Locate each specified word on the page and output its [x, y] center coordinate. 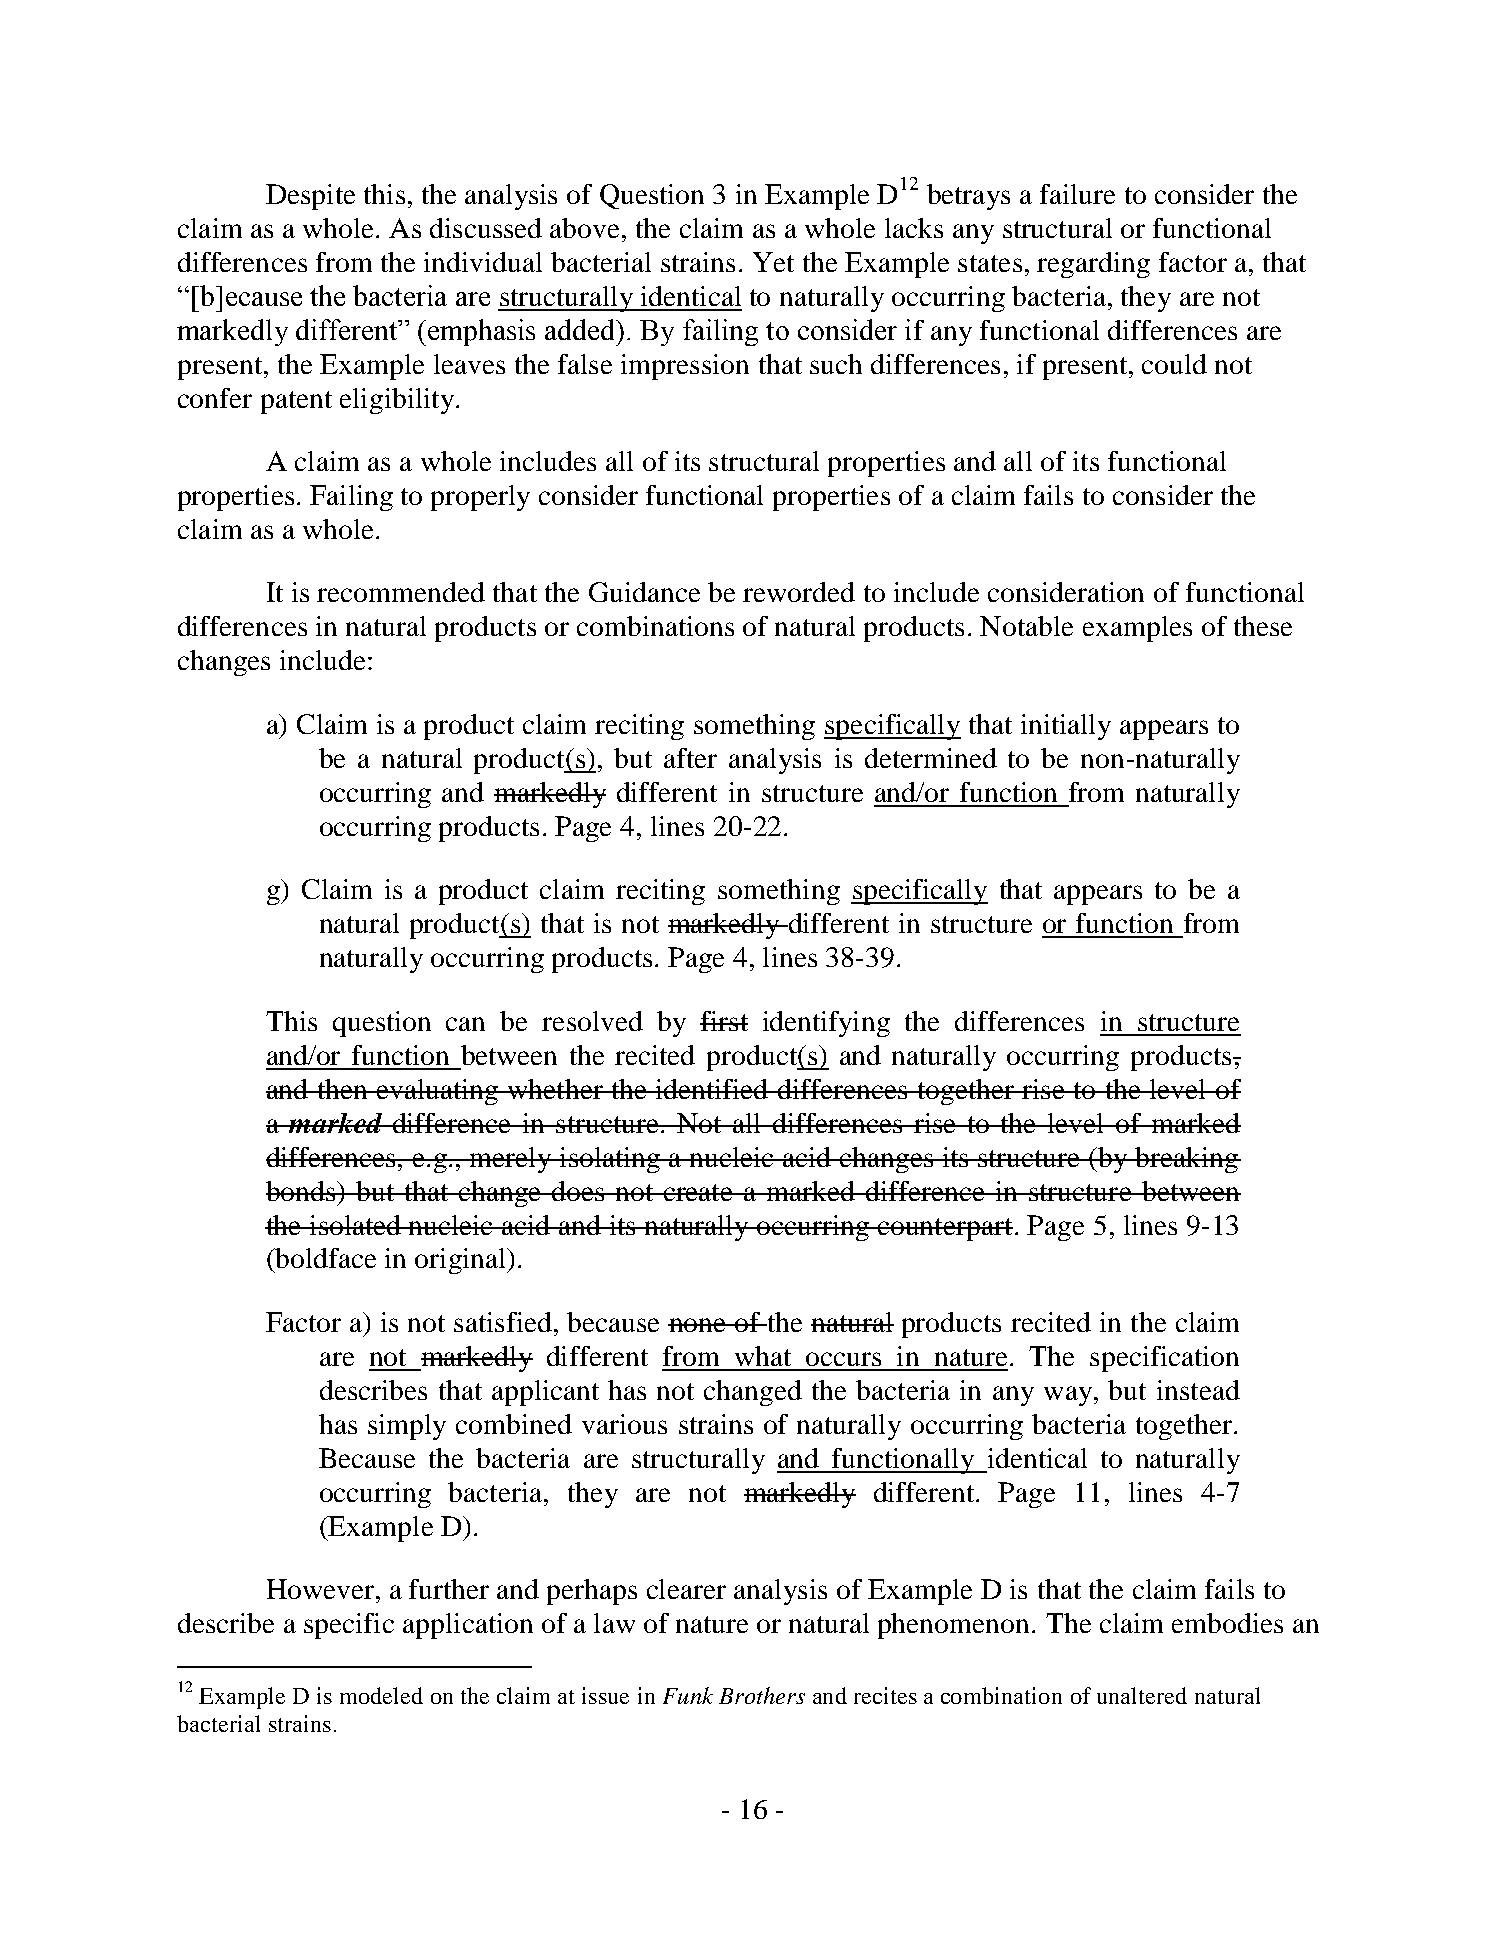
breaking [1187, 1160]
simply [407, 1427]
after [690, 758]
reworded [799, 592]
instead [1198, 1390]
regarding [1093, 265]
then [342, 1089]
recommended [401, 592]
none [698, 1325]
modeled [381, 1695]
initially [1066, 727]
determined [931, 758]
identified [712, 1089]
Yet [773, 262]
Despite [310, 197]
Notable [1026, 626]
